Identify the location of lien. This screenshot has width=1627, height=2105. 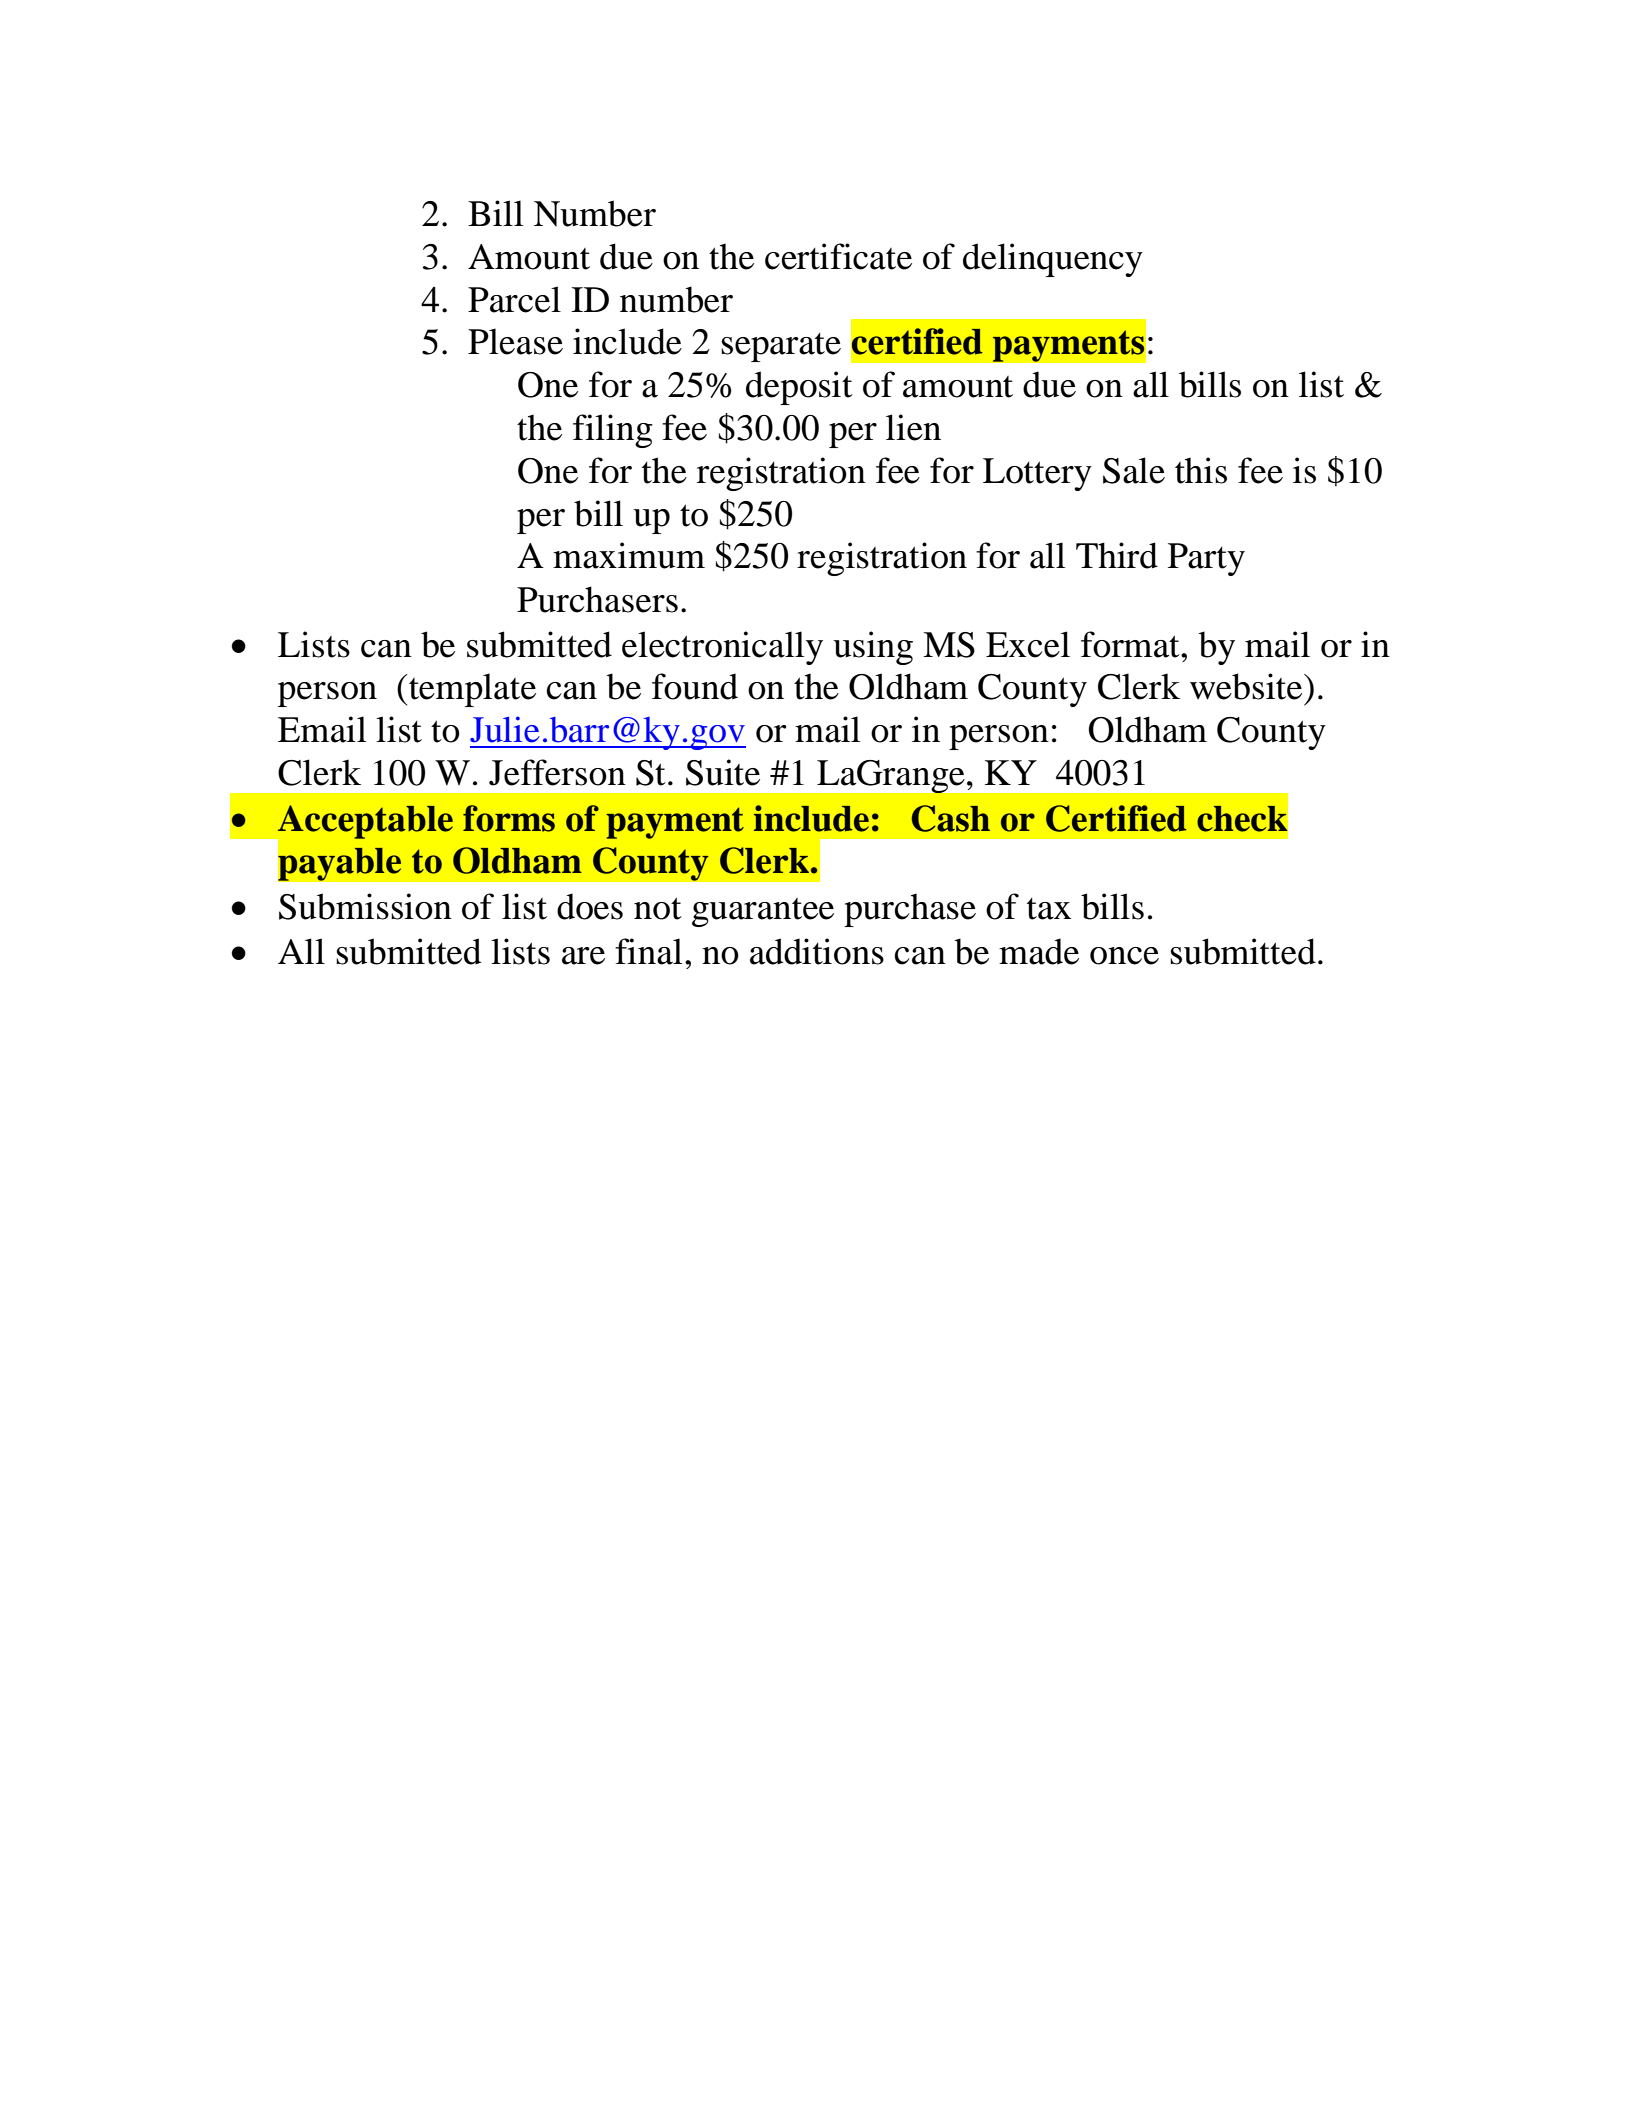
(913, 427).
